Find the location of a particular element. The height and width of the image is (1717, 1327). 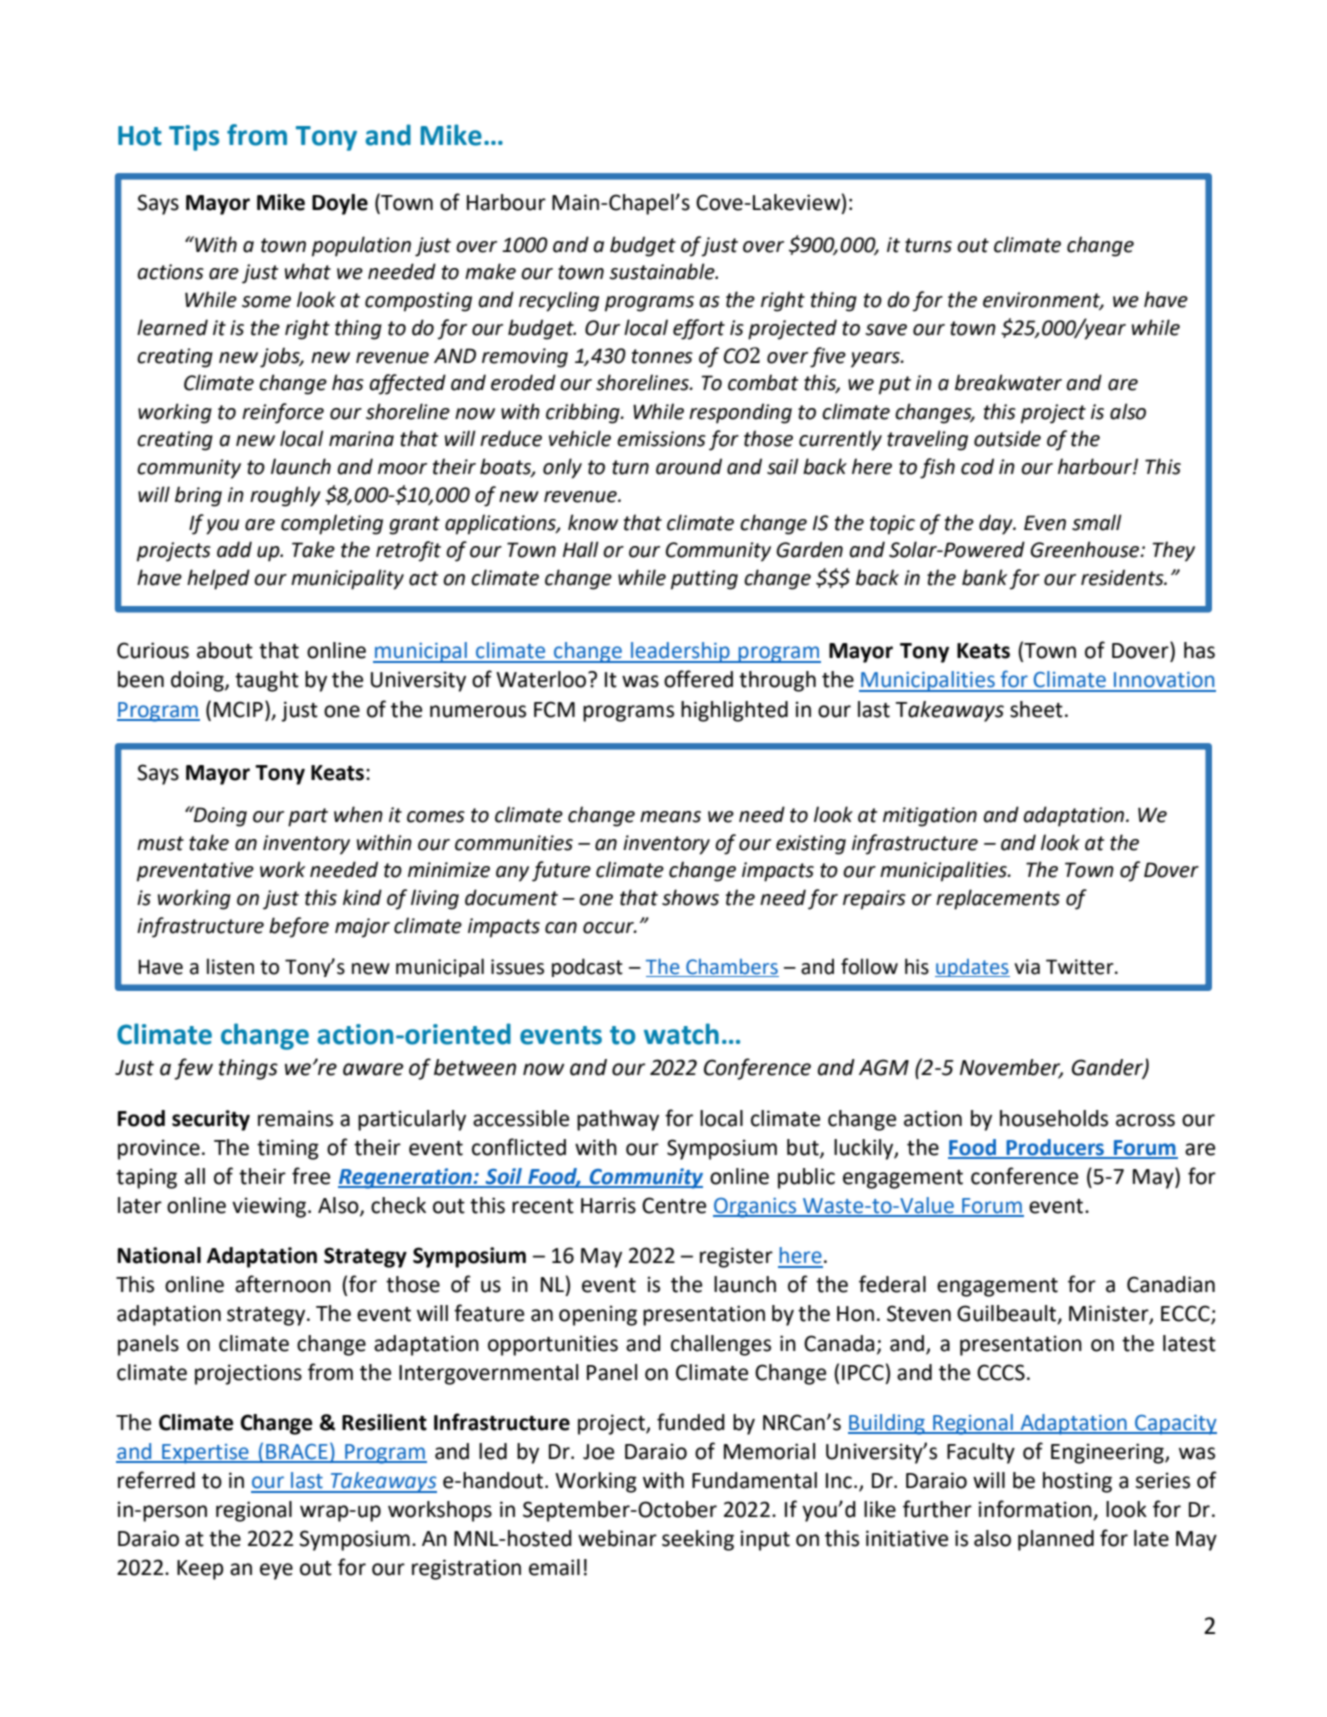

eye is located at coordinates (276, 1571).
